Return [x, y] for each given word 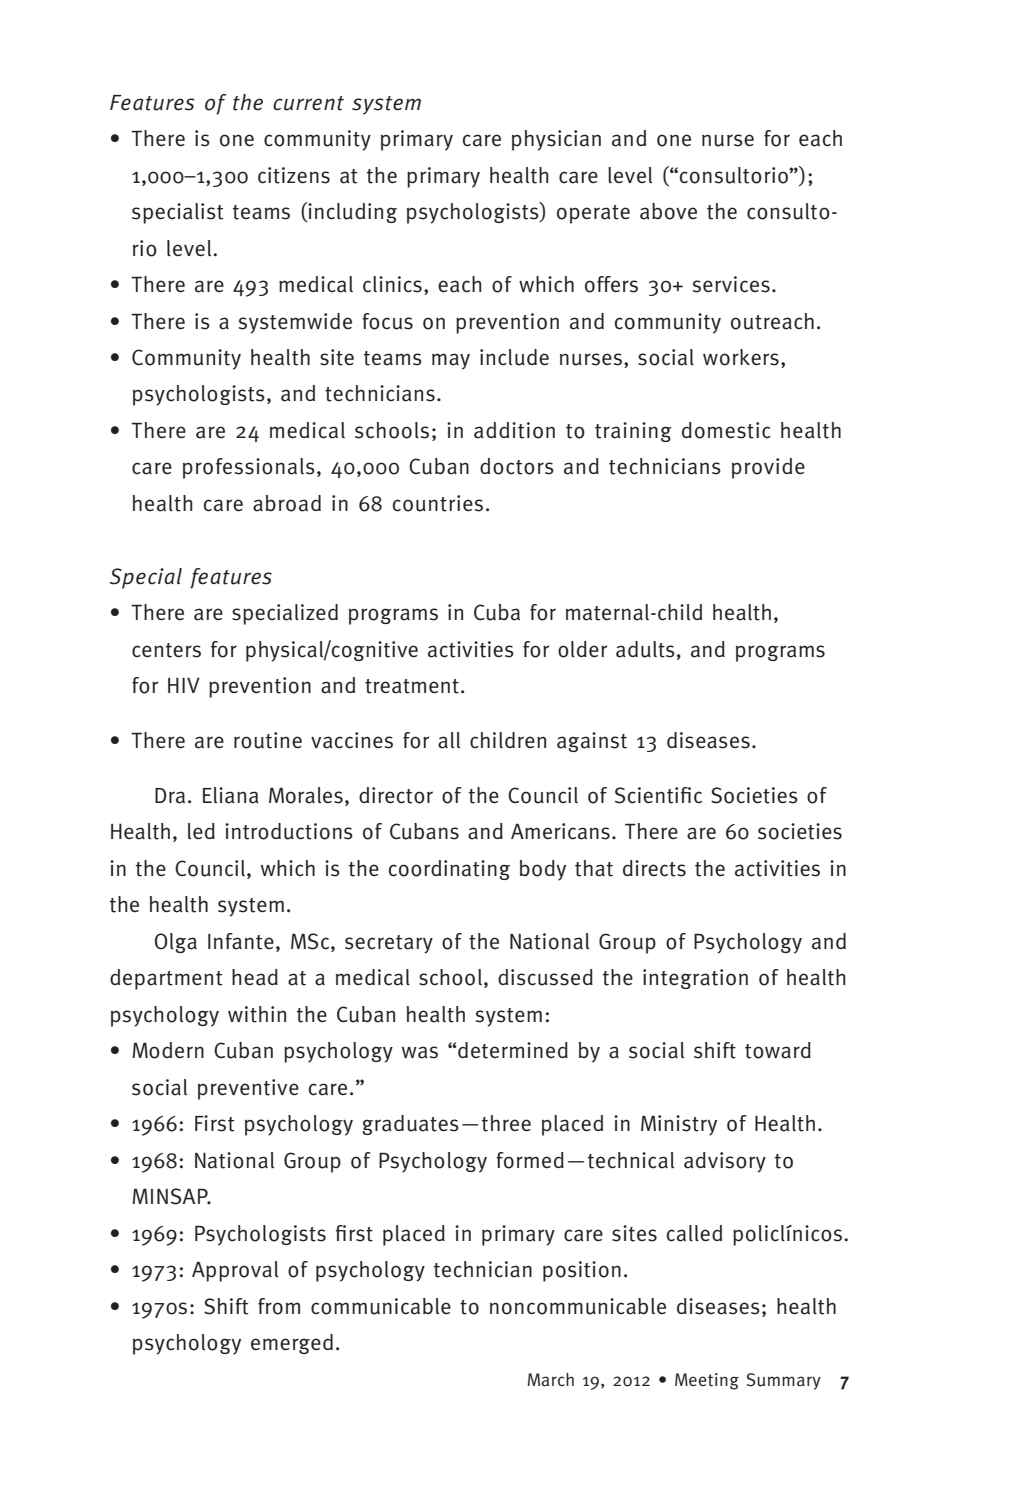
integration [695, 979]
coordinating [449, 870]
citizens [294, 175]
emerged [292, 1344]
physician [556, 140]
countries [438, 503]
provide [768, 468]
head [255, 977]
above [668, 211]
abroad [287, 503]
